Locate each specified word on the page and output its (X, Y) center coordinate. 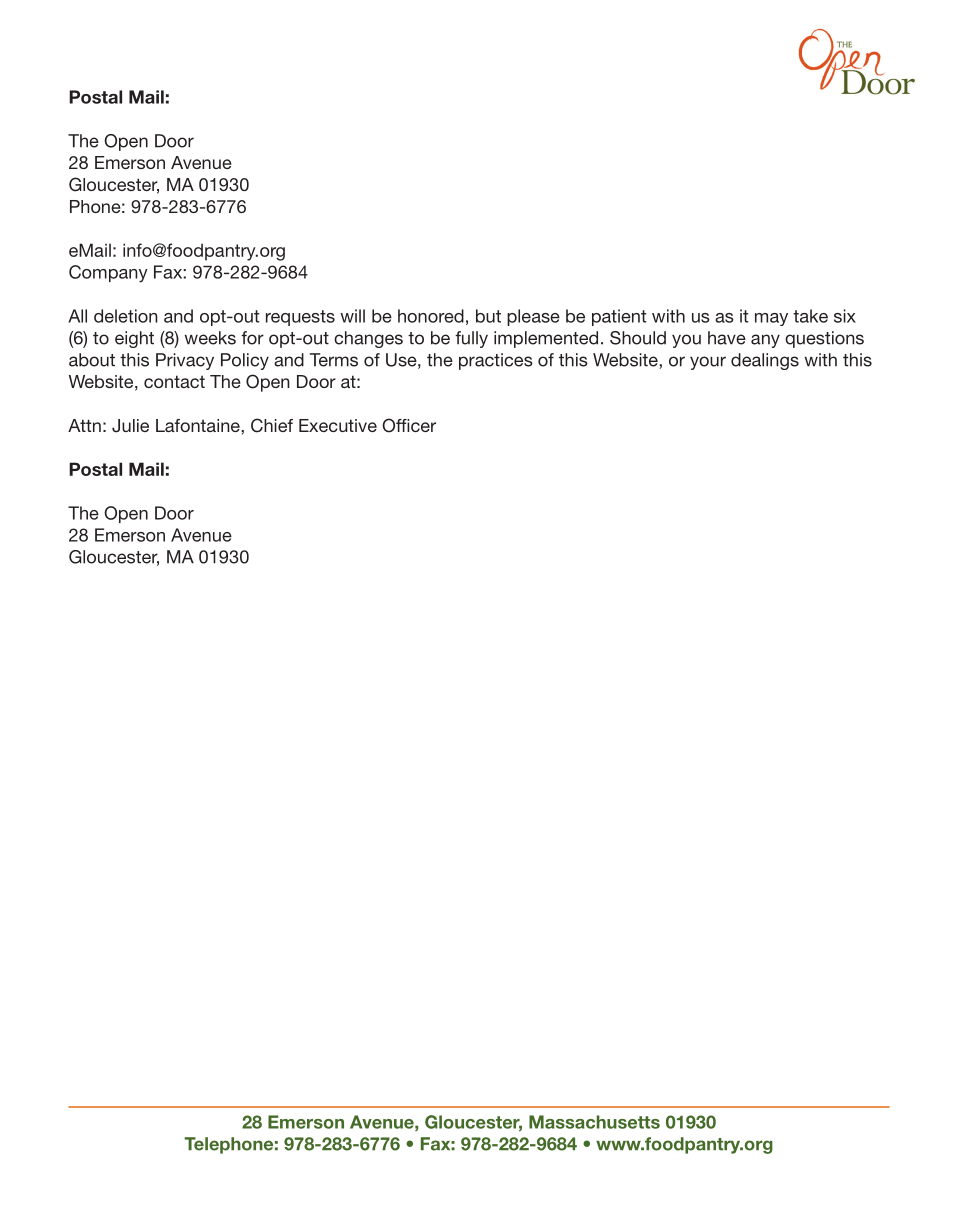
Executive (338, 425)
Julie (130, 426)
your (708, 363)
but (488, 316)
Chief (272, 425)
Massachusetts (594, 1122)
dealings (765, 361)
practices (496, 361)
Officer (409, 425)
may (771, 319)
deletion (126, 316)
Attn (84, 425)
